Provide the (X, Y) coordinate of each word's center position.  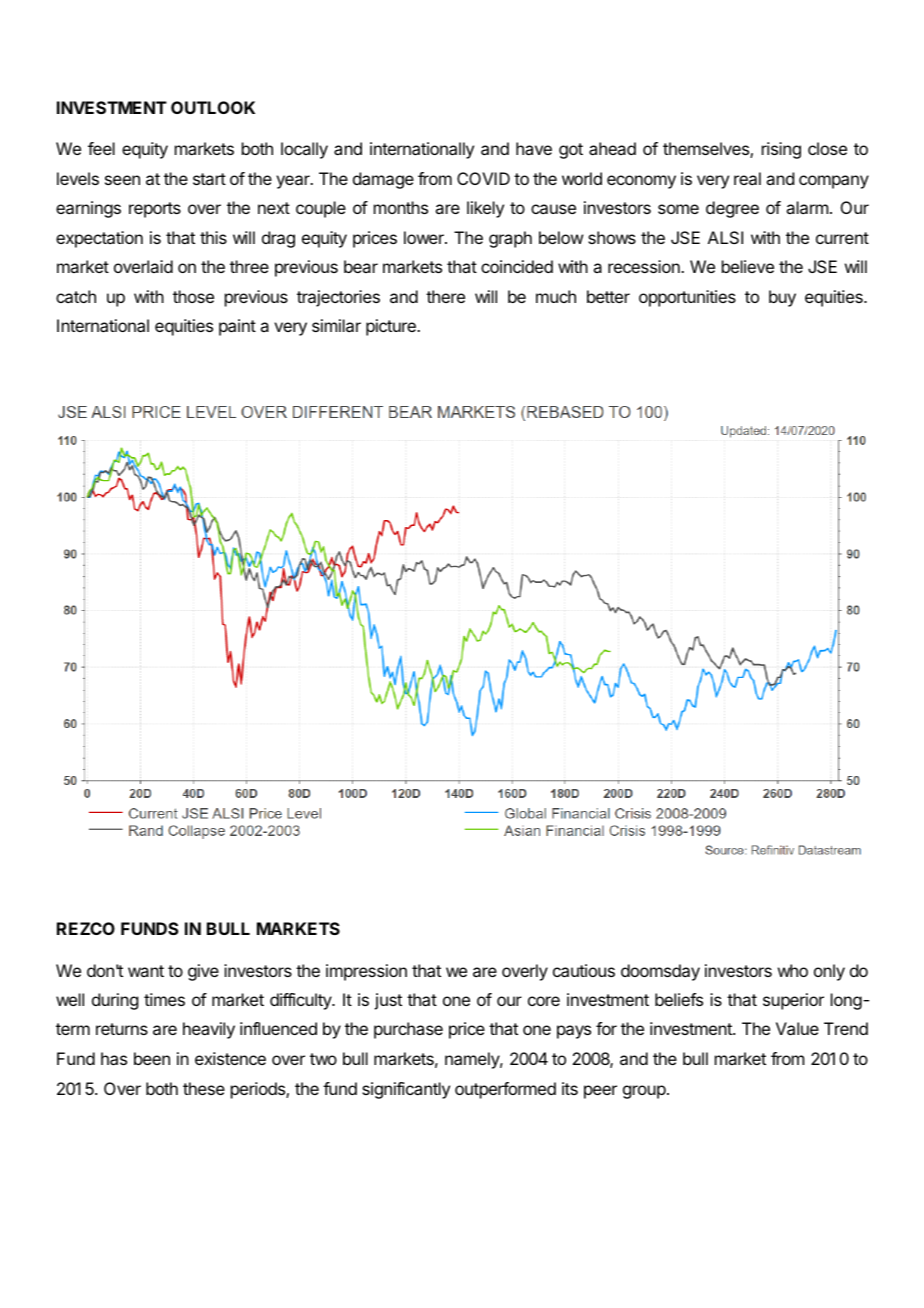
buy (782, 298)
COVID (483, 178)
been (152, 1058)
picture (392, 327)
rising (781, 150)
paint (237, 327)
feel (101, 148)
